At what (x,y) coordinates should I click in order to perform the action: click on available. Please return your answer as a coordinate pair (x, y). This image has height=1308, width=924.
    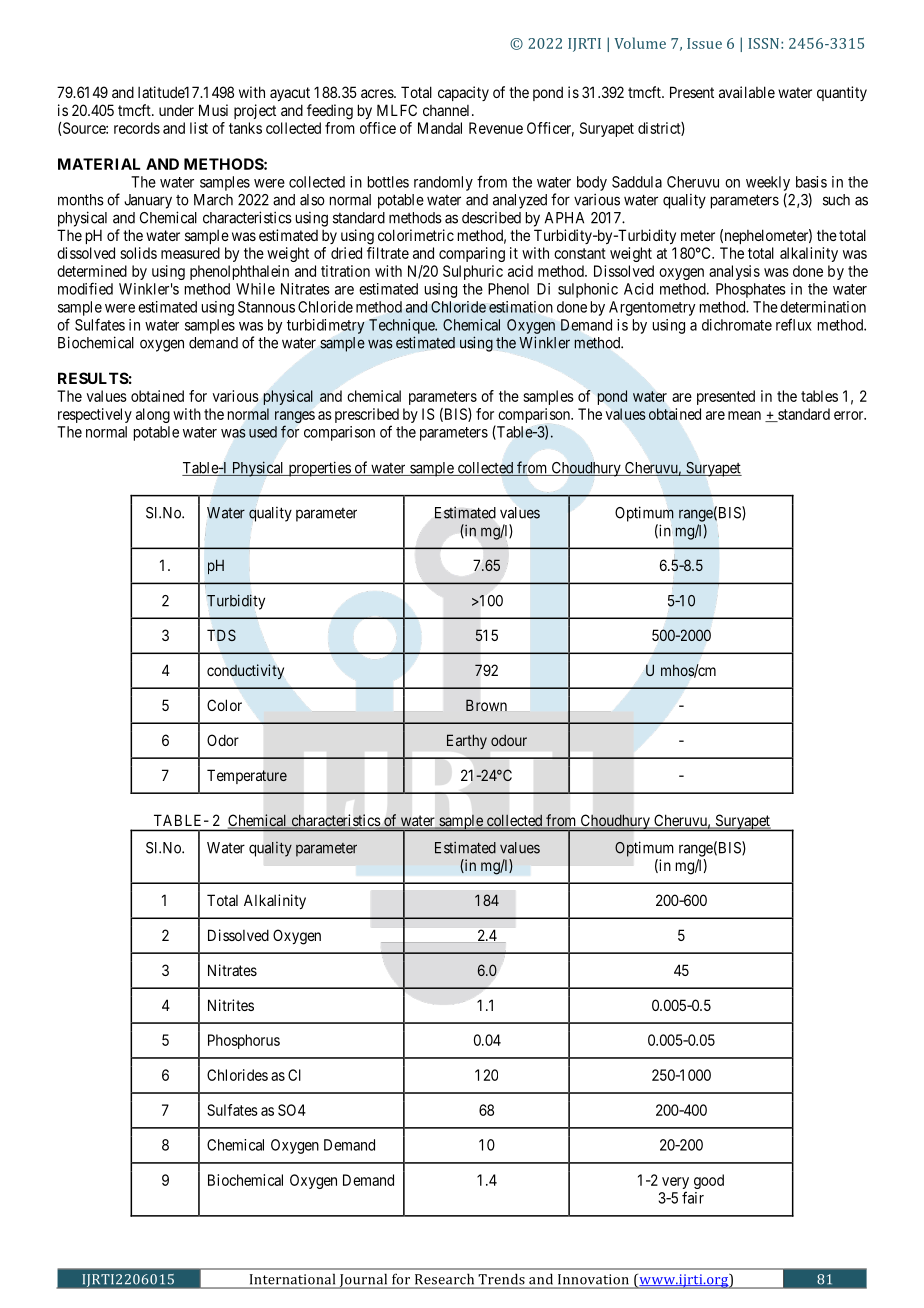
    Looking at the image, I should click on (747, 92).
